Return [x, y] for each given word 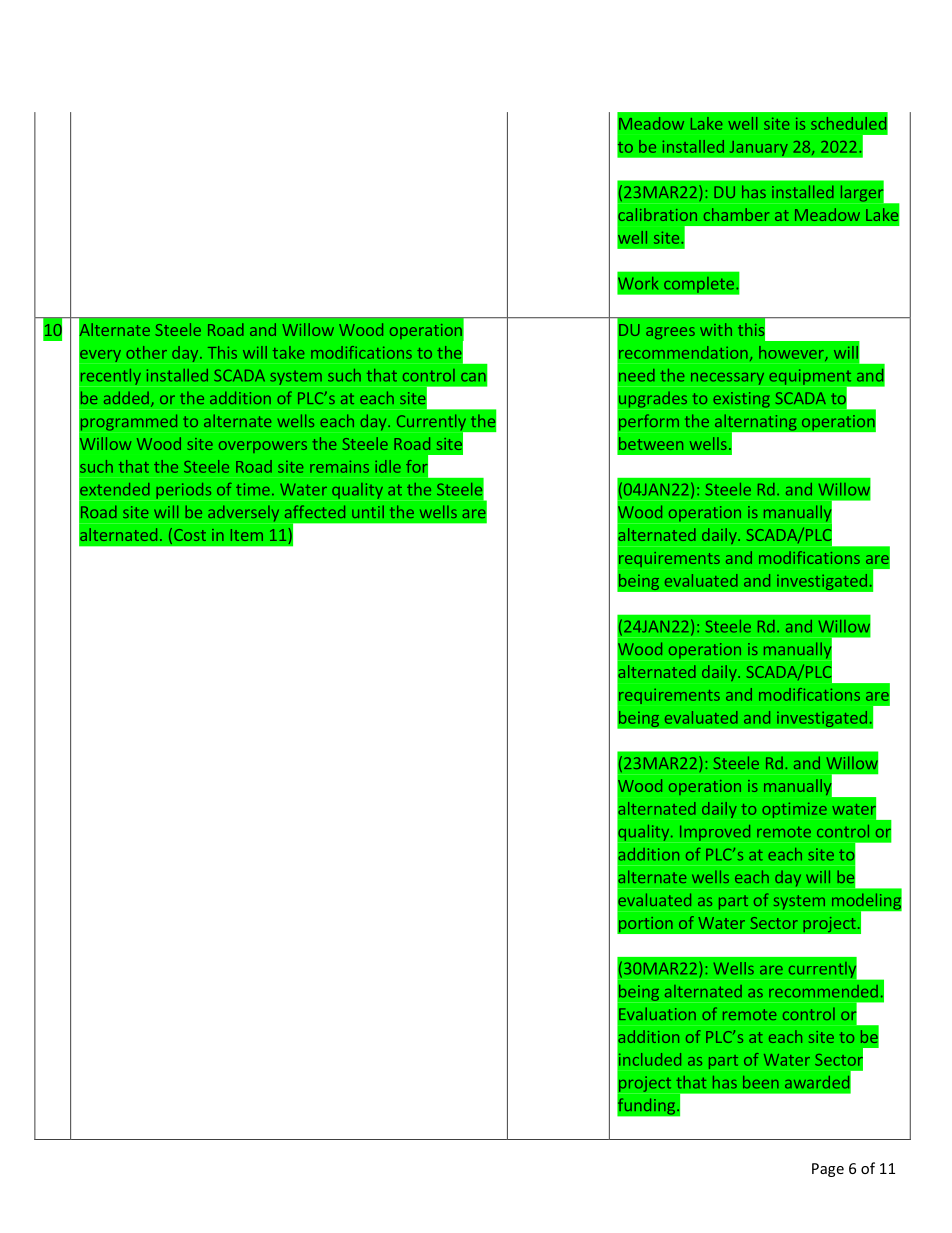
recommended [823, 991]
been [761, 1082]
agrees [670, 333]
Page [828, 1170]
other [146, 352]
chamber [736, 214]
